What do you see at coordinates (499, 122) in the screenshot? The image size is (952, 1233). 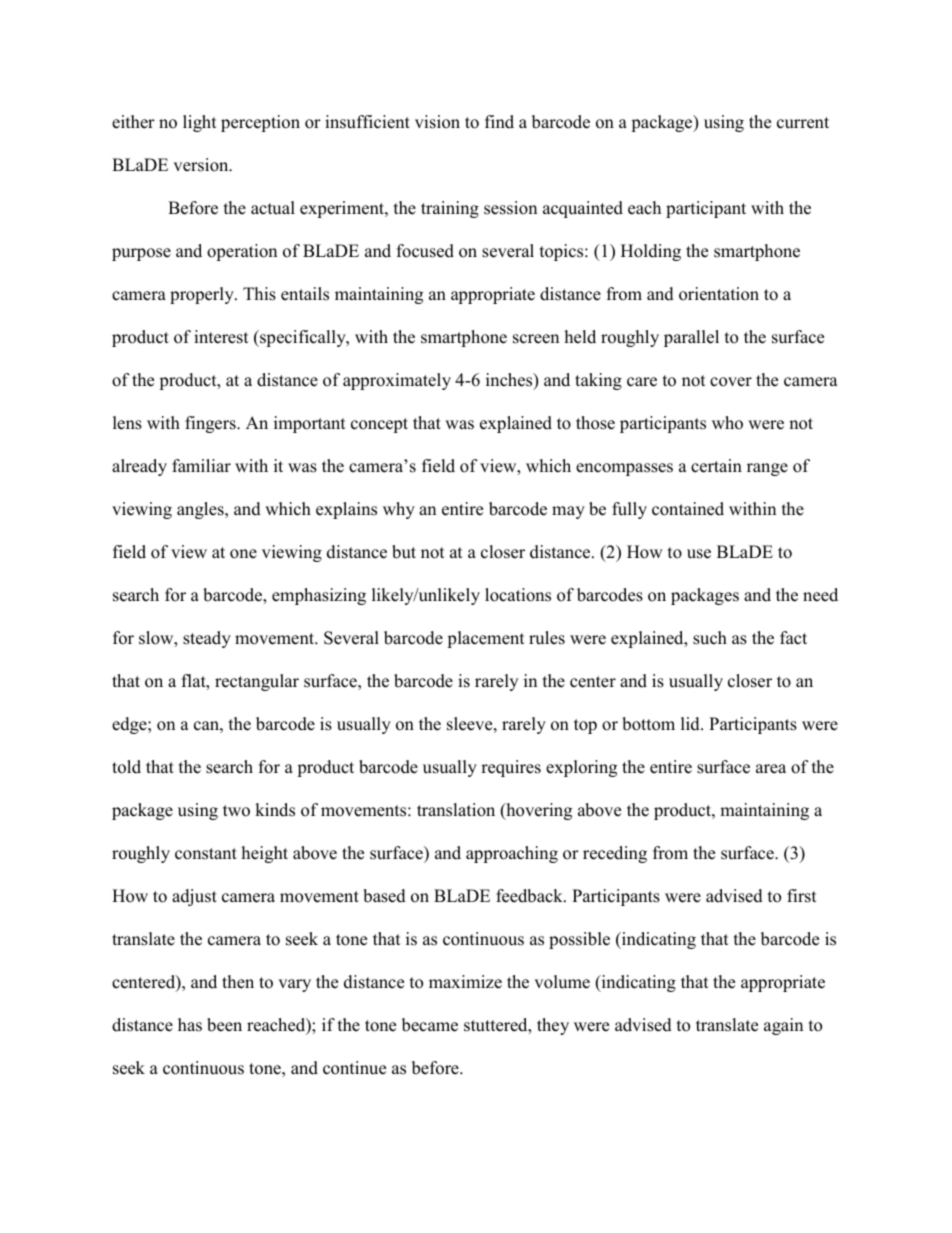 I see `find` at bounding box center [499, 122].
